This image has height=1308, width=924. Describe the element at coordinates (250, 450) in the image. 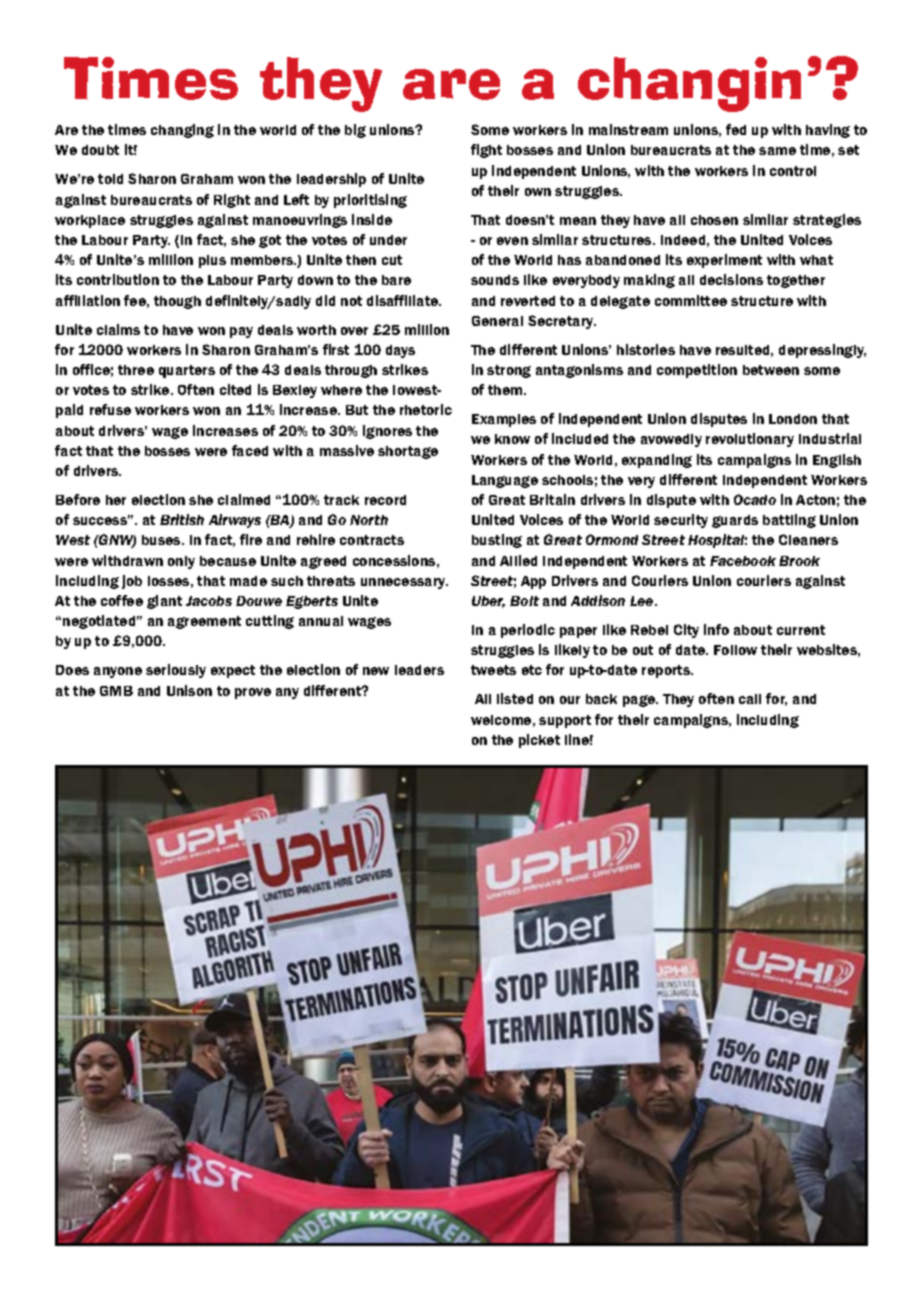

I see `faced` at that location.
